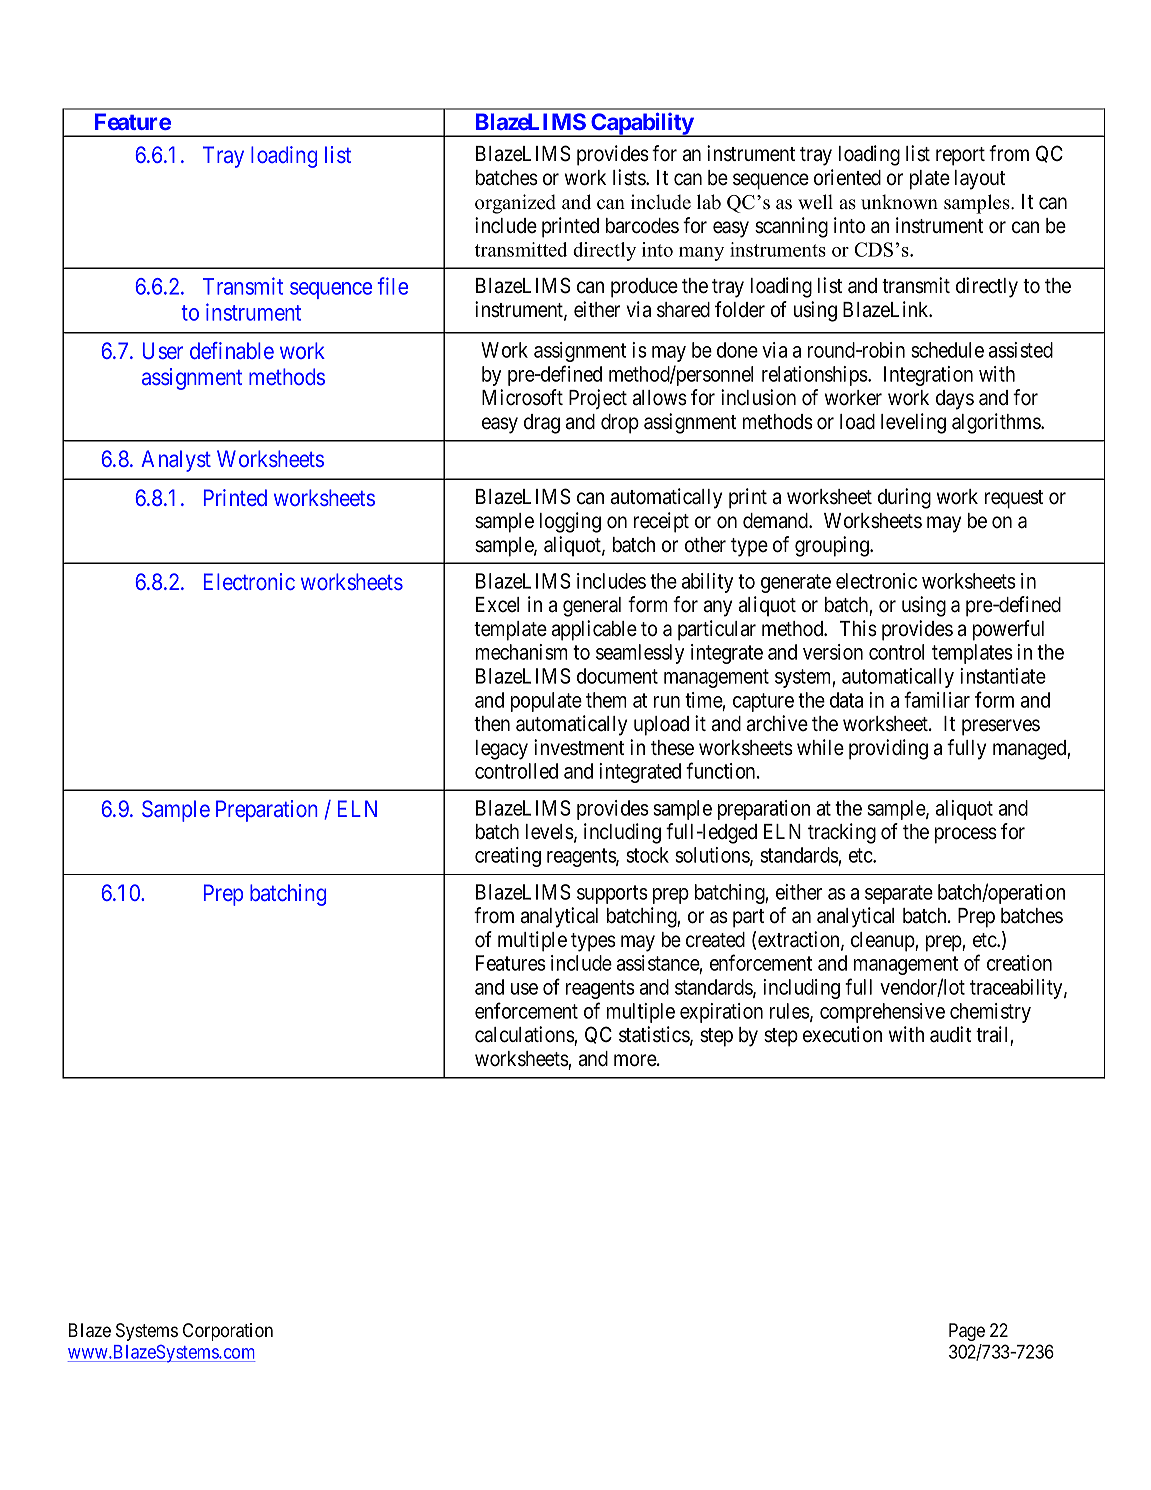 The height and width of the screenshot is (1490, 1151). Describe the element at coordinates (176, 461) in the screenshot. I see `Analyst` at that location.
